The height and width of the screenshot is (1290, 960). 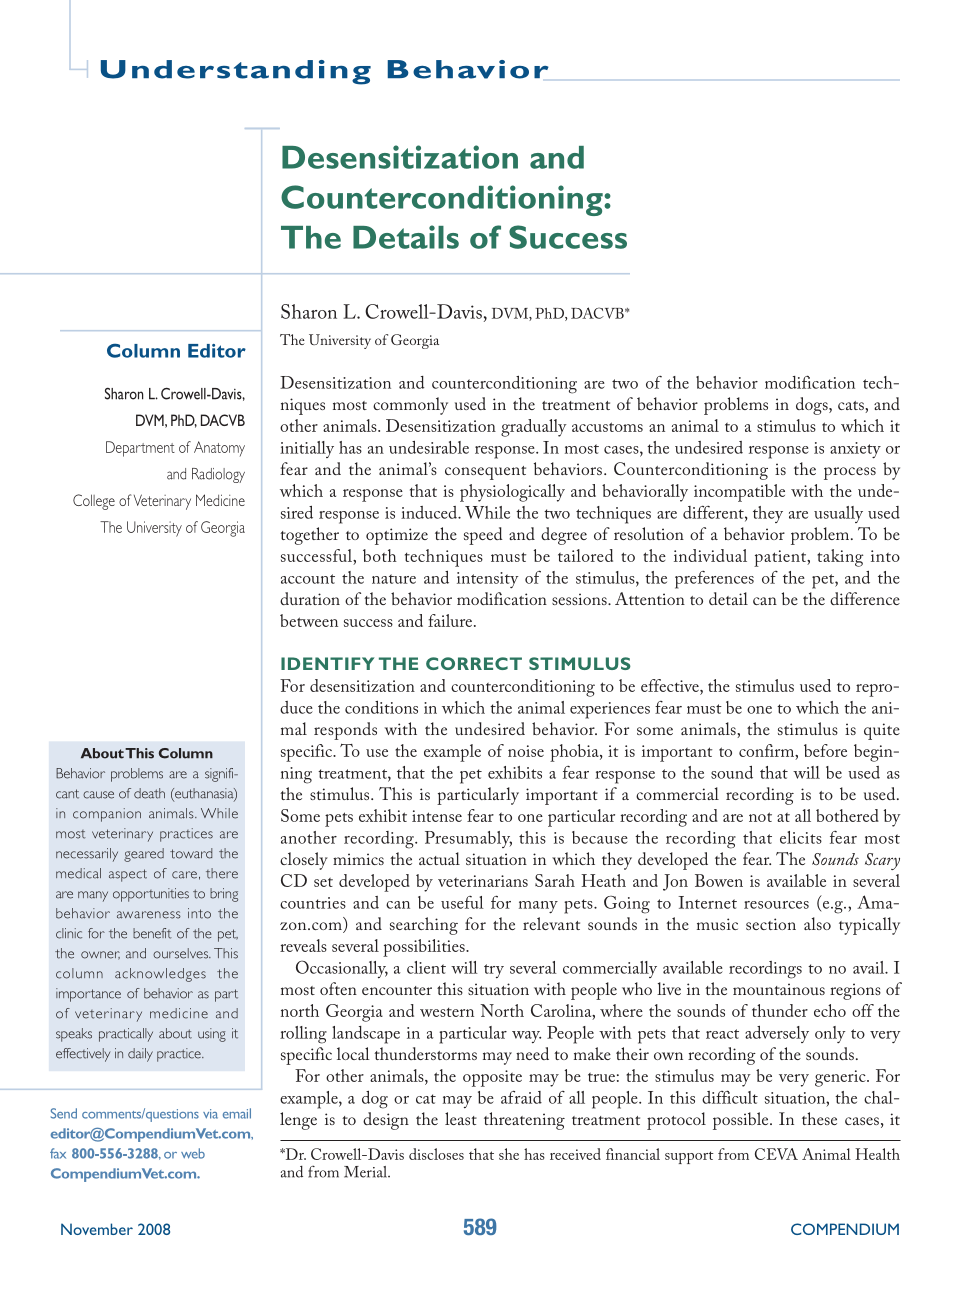 What do you see at coordinates (97, 1229) in the screenshot?
I see `November` at bounding box center [97, 1229].
